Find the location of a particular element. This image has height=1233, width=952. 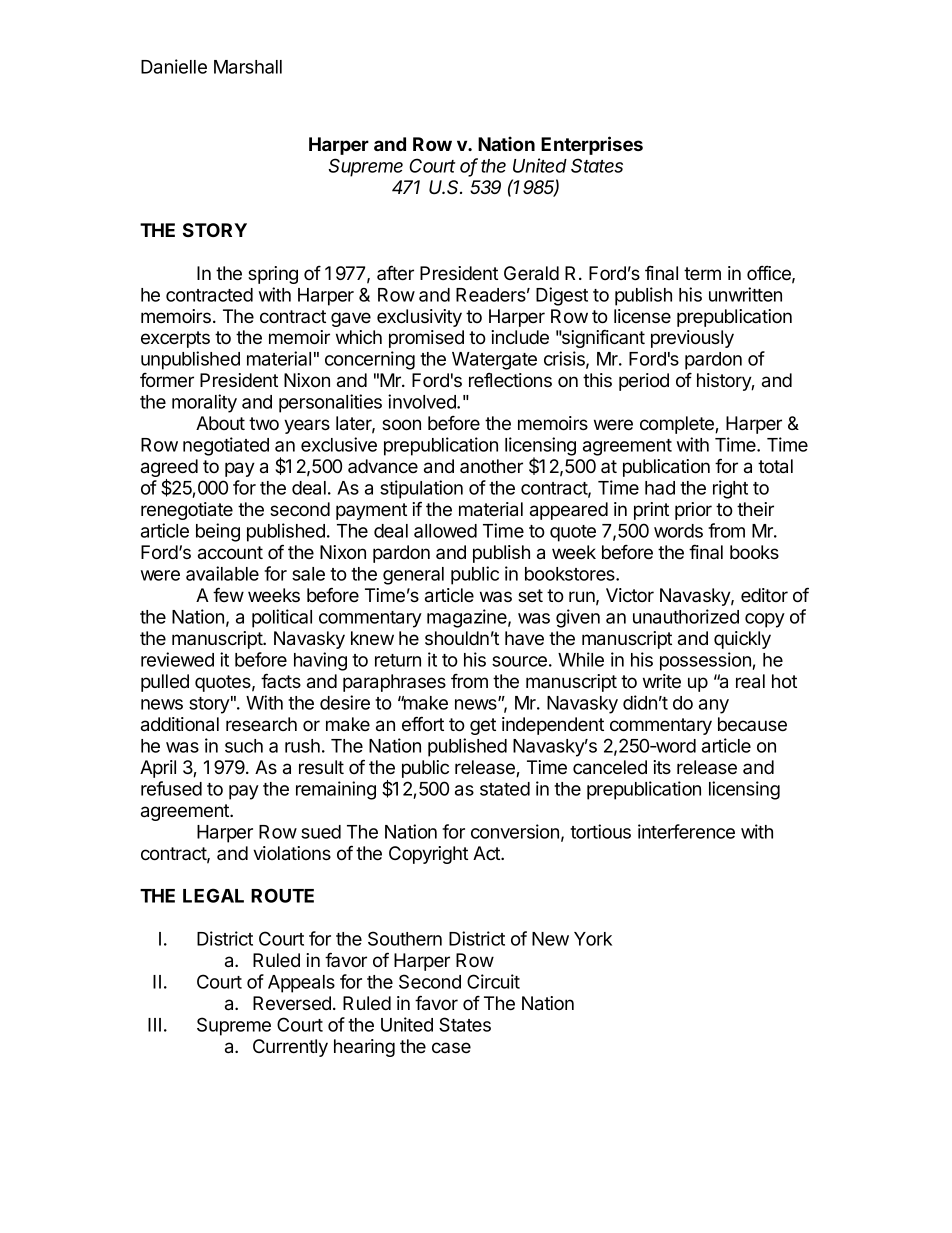

Enterprises is located at coordinates (592, 145).
